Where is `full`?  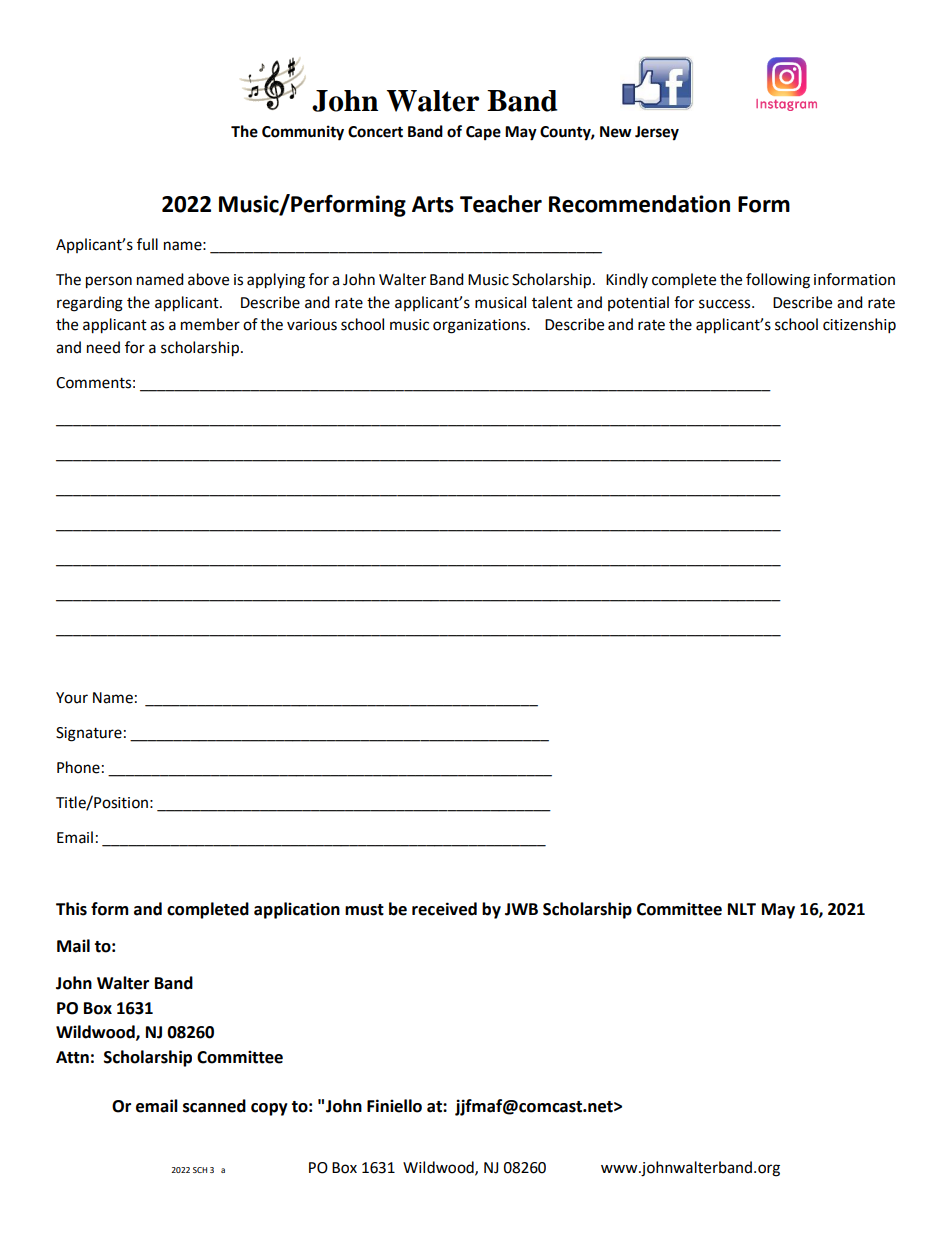 full is located at coordinates (147, 244).
